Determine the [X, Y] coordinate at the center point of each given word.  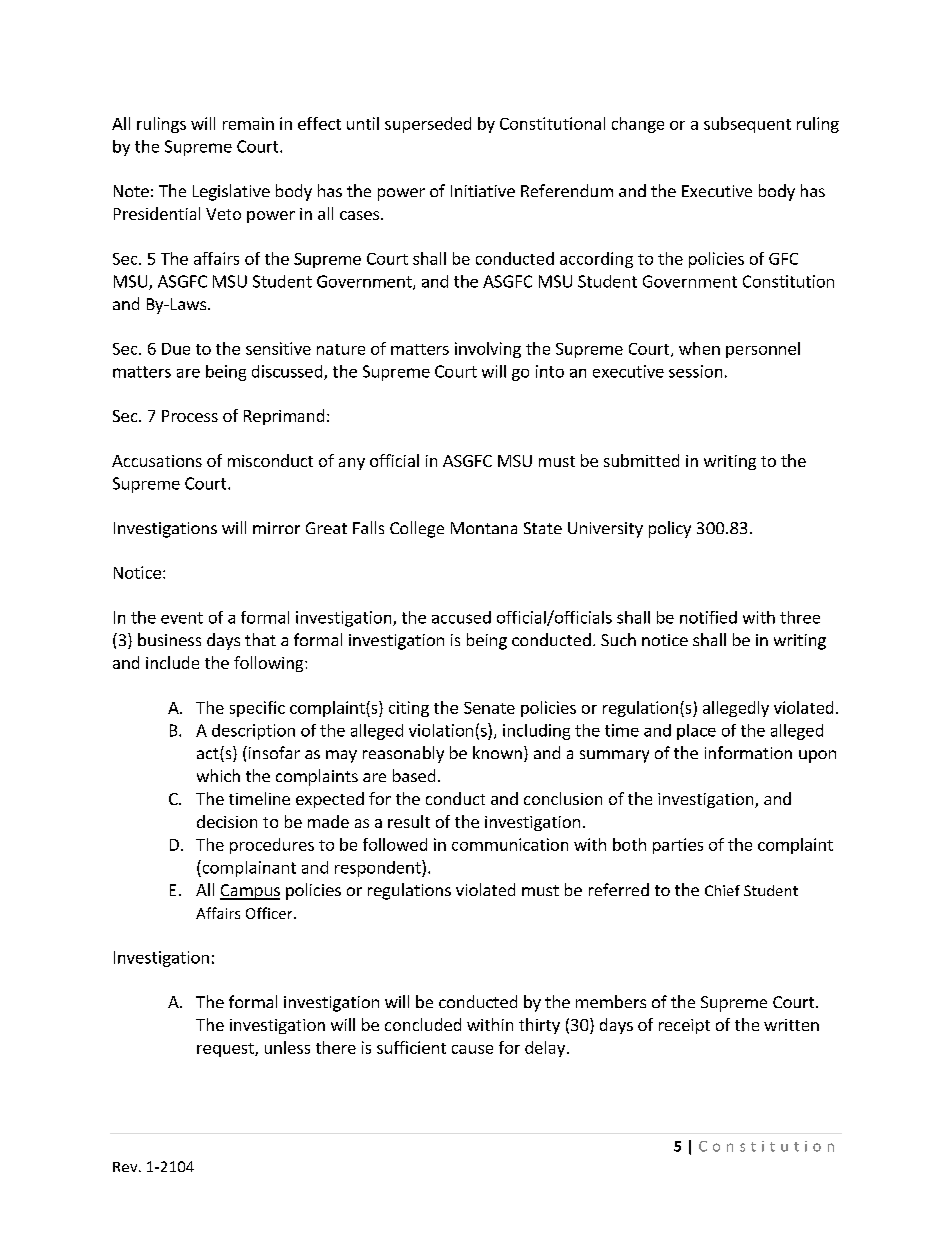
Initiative [483, 191]
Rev [126, 1167]
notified [708, 617]
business [169, 639]
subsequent [747, 125]
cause [472, 1049]
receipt [684, 1026]
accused [461, 617]
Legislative [231, 192]
